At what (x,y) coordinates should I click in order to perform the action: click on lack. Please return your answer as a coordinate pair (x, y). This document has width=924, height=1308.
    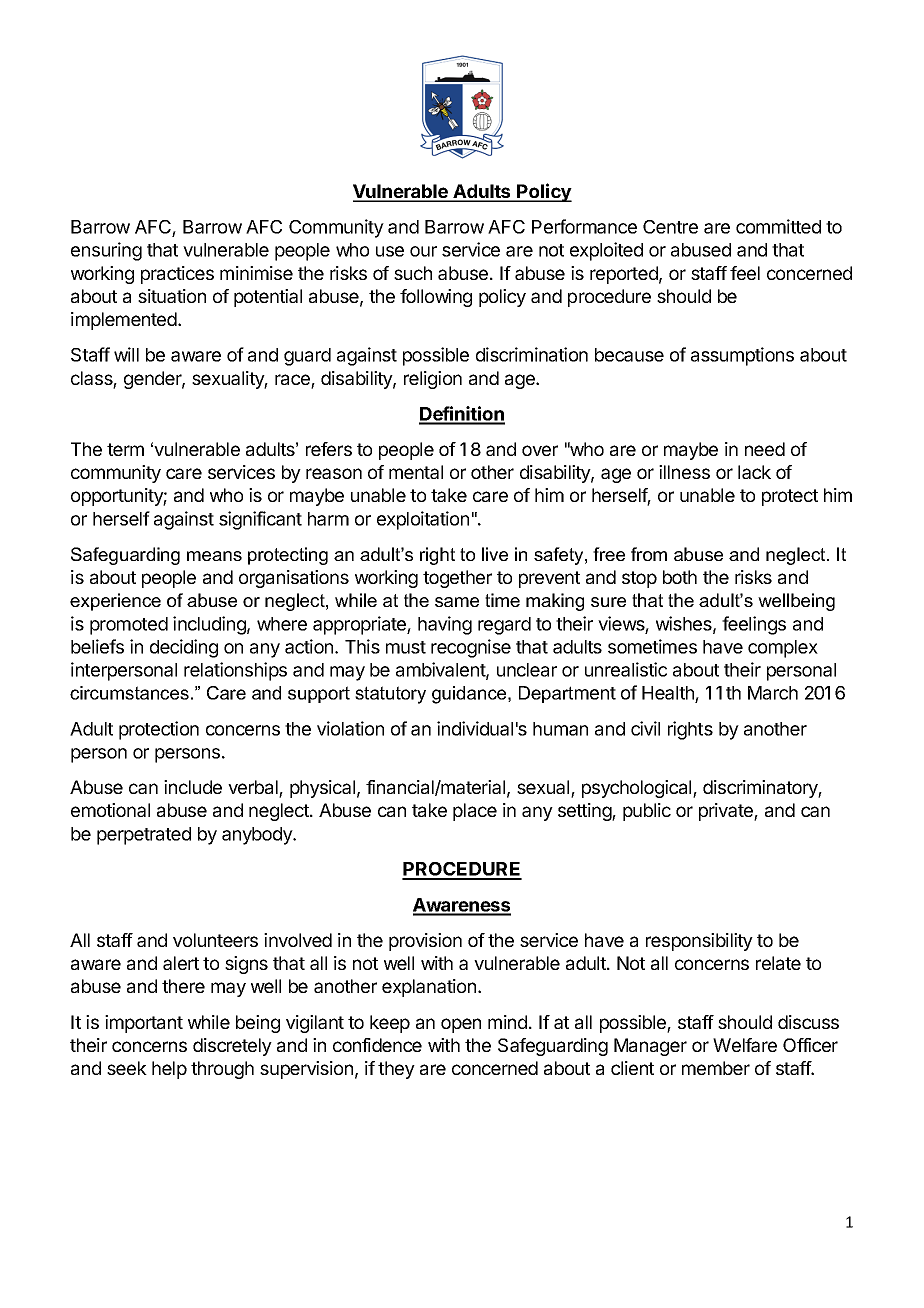
    Looking at the image, I should click on (754, 472).
